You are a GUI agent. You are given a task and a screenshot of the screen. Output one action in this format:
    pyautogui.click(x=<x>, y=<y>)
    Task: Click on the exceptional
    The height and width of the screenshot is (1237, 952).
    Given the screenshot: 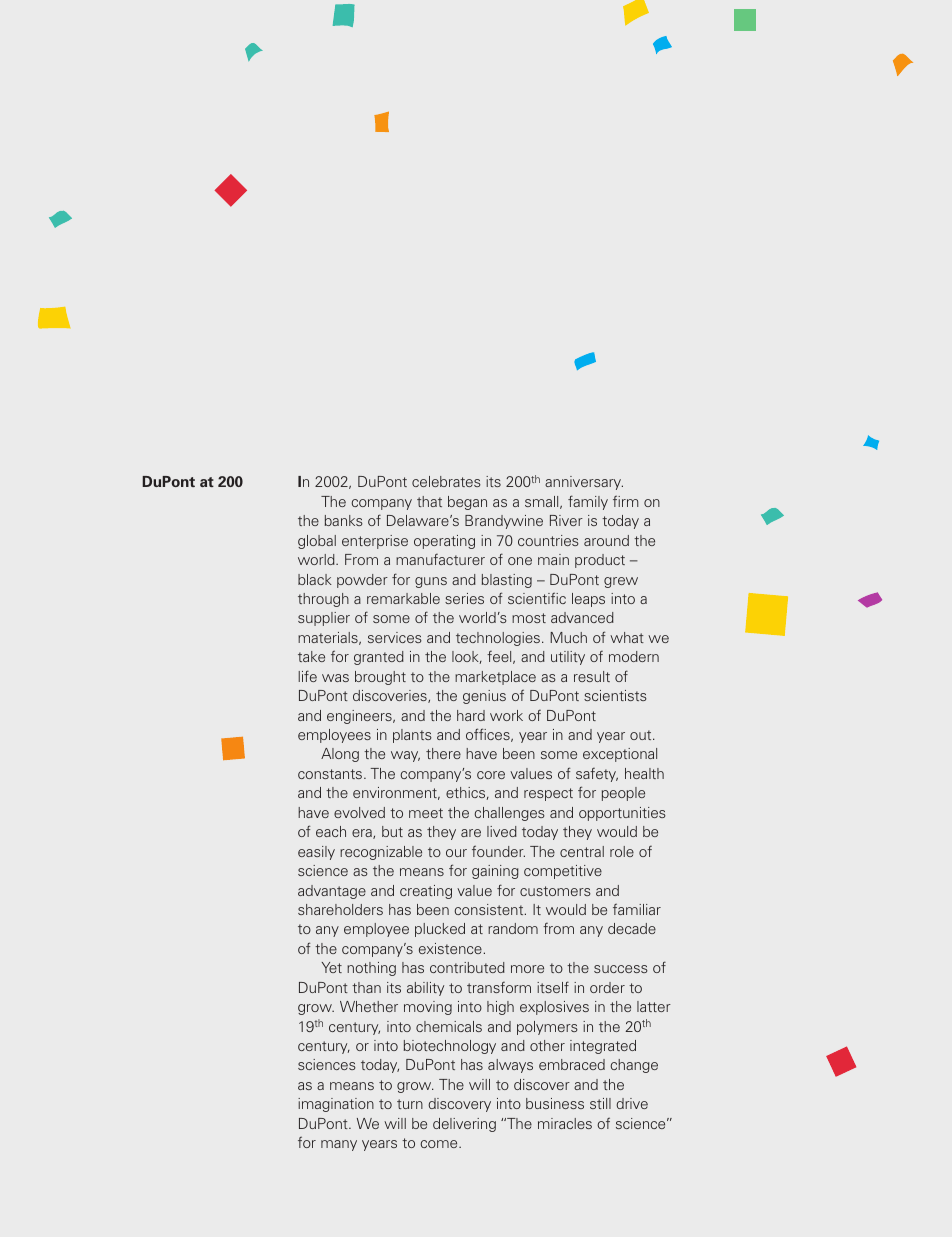 What is the action you would take?
    pyautogui.click(x=620, y=755)
